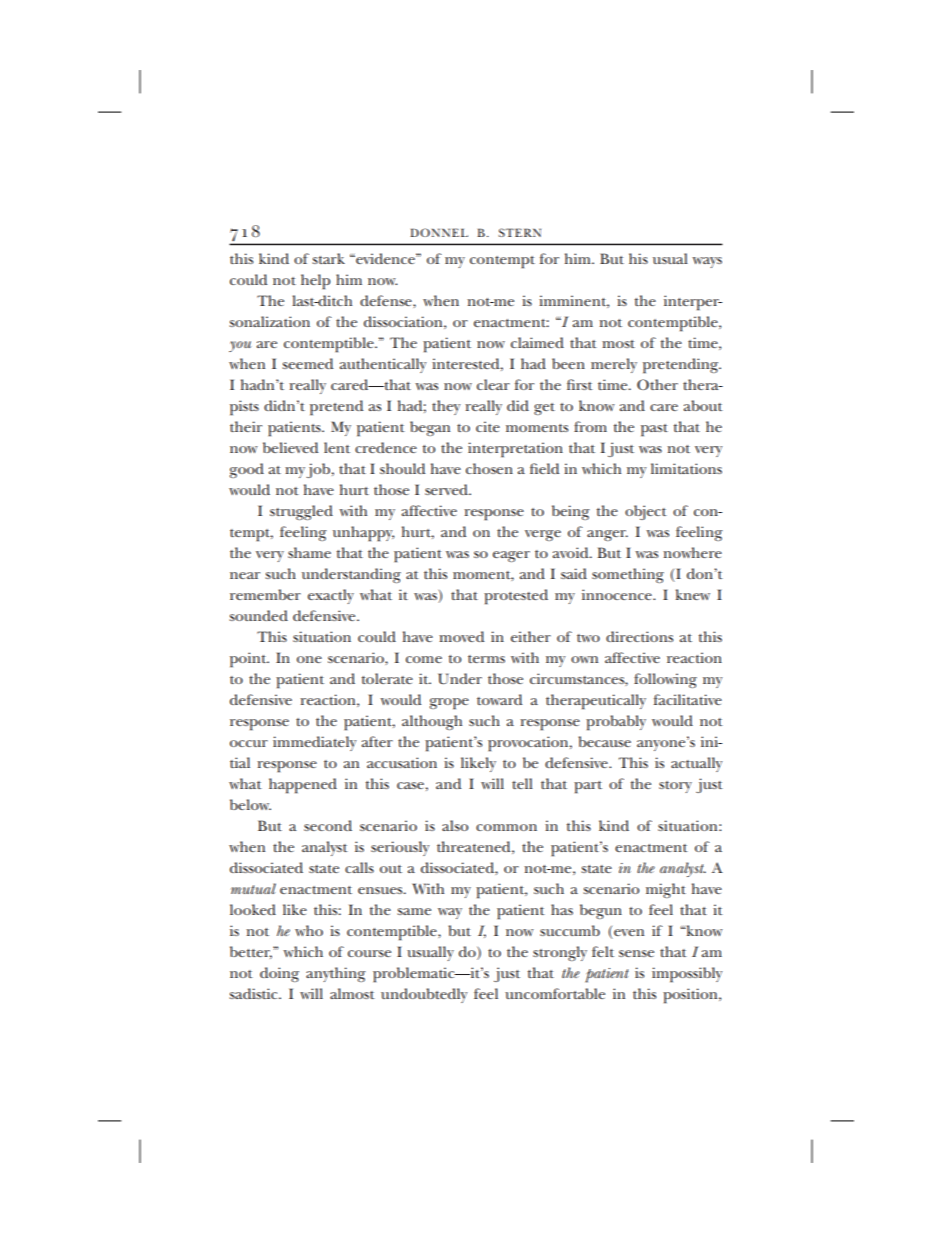 This screenshot has height=1233, width=952. What do you see at coordinates (646, 512) in the screenshot?
I see `object` at bounding box center [646, 512].
